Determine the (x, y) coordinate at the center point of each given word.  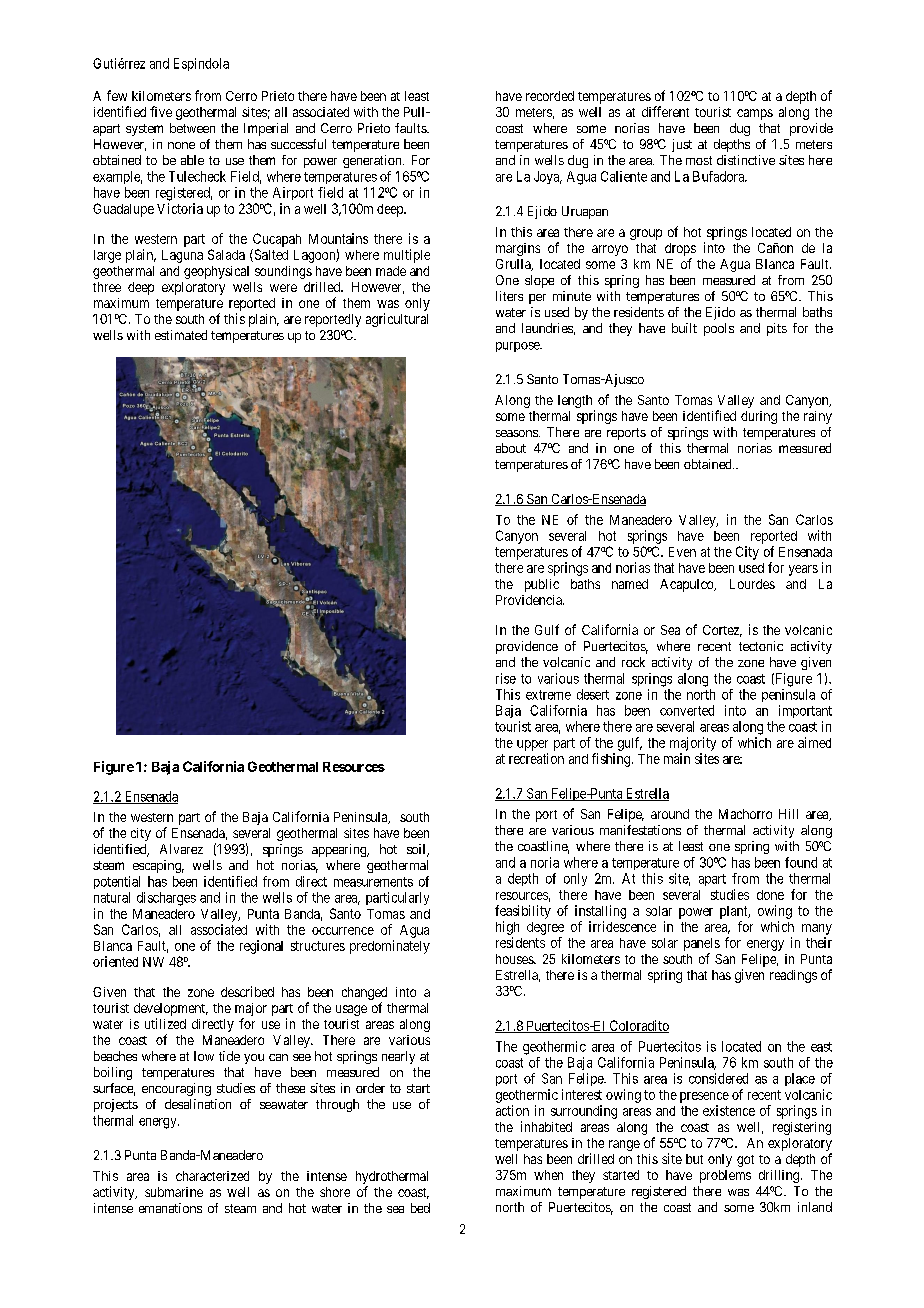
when (548, 1175)
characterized (212, 1176)
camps (755, 114)
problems (725, 1176)
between (192, 128)
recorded (550, 96)
